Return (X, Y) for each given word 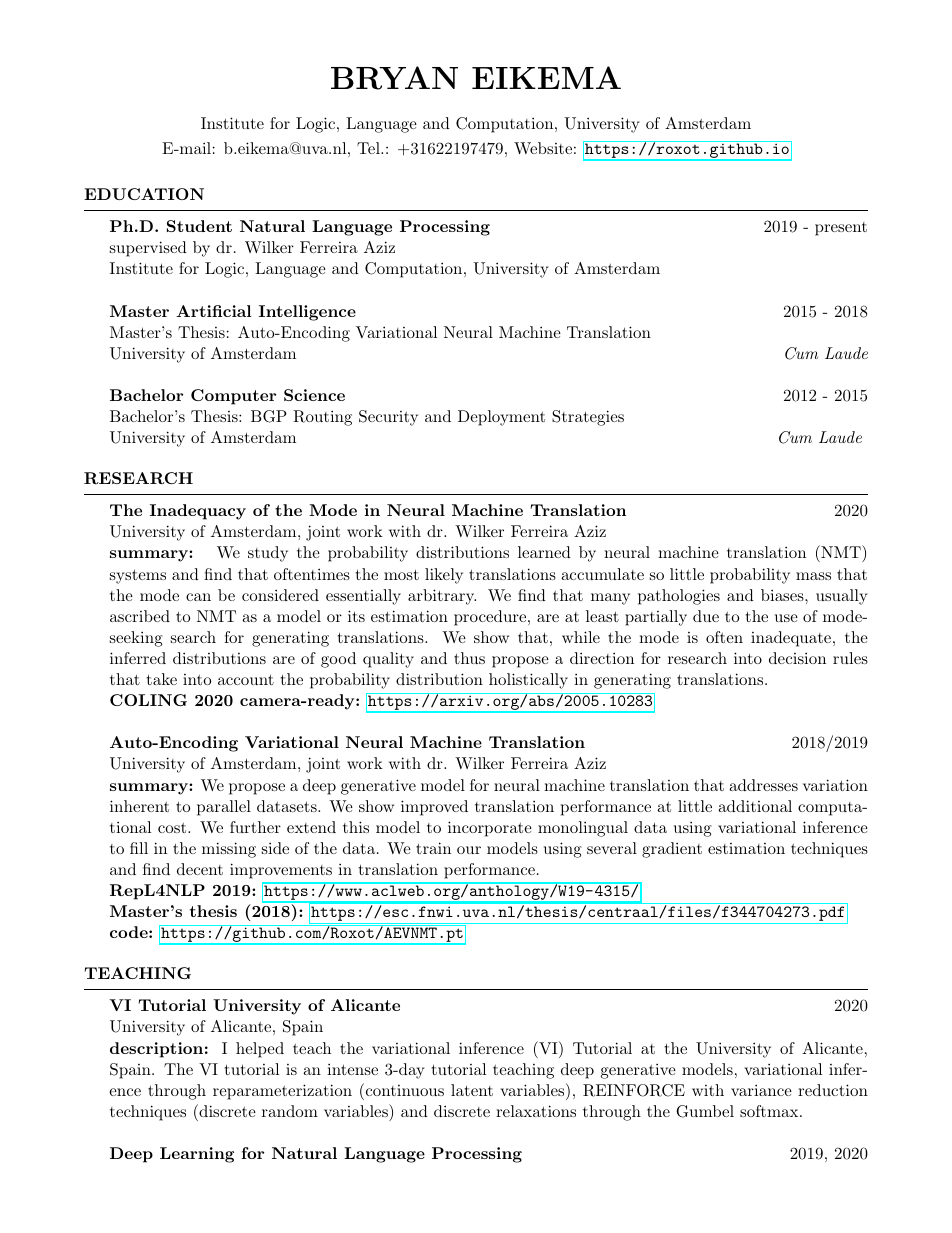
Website (543, 148)
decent (200, 869)
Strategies (588, 418)
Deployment (501, 418)
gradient (672, 850)
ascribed (140, 616)
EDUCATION (144, 194)
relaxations (536, 1111)
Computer (233, 397)
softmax (769, 1111)
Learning (197, 1155)
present (841, 229)
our (469, 850)
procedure (490, 618)
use (786, 618)
